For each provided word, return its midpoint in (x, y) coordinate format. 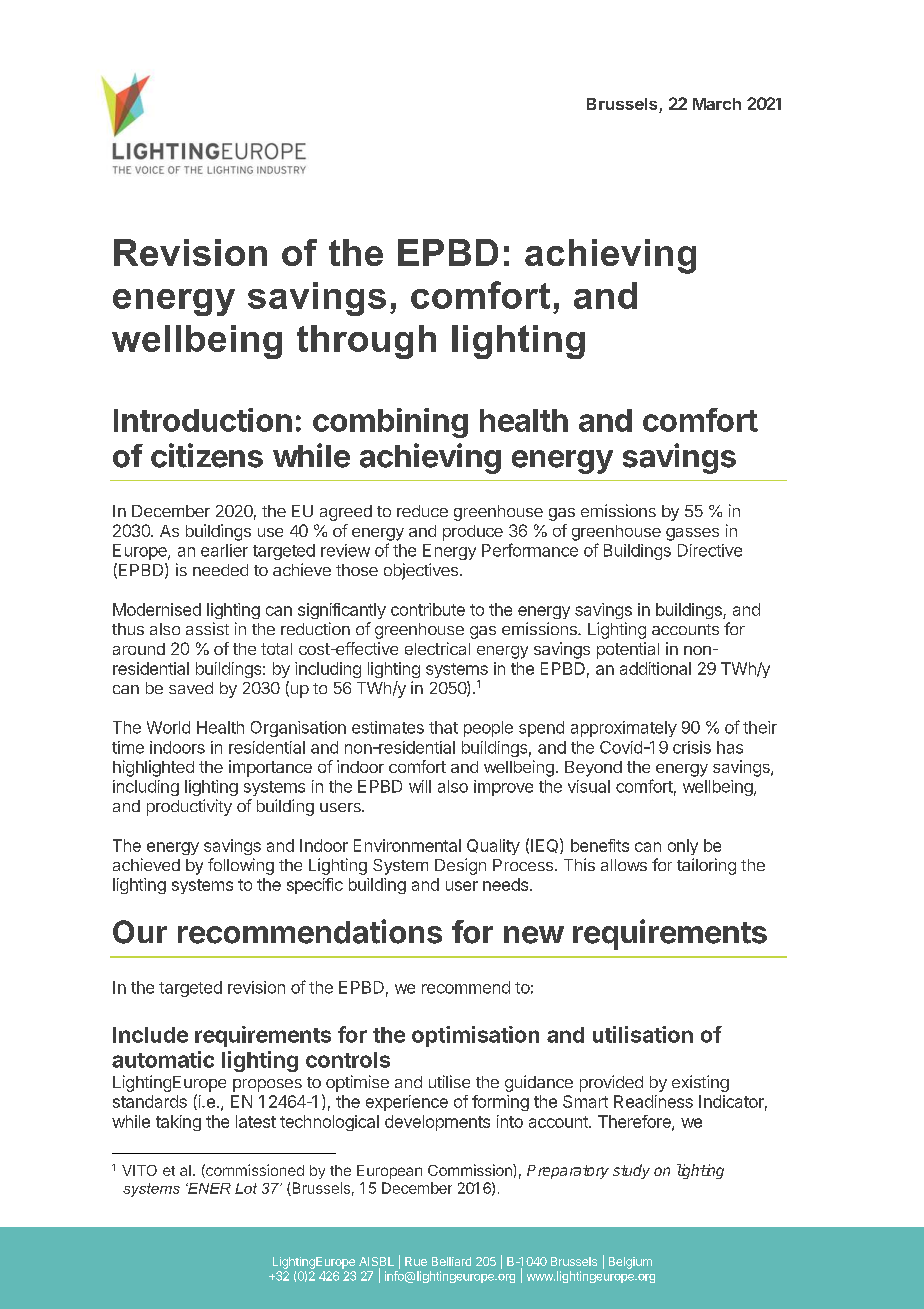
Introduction (203, 420)
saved (191, 688)
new (534, 935)
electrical (437, 648)
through (366, 342)
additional (655, 668)
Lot (246, 1188)
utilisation (643, 1034)
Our (140, 932)
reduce (422, 511)
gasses (692, 534)
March (717, 104)
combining (390, 423)
